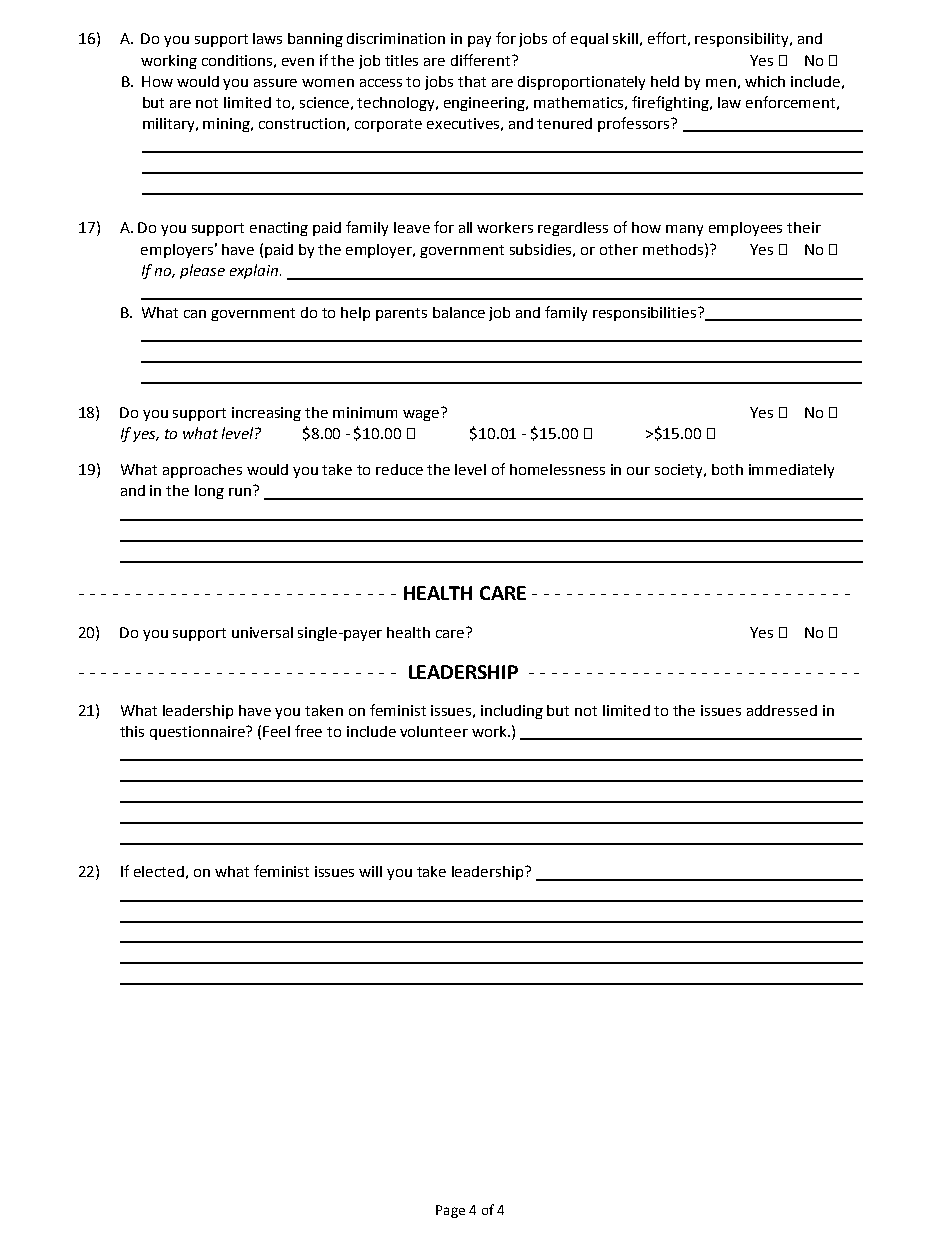 This image has width=952, height=1233. Describe the element at coordinates (434, 731) in the image. I see `volunteer` at that location.
